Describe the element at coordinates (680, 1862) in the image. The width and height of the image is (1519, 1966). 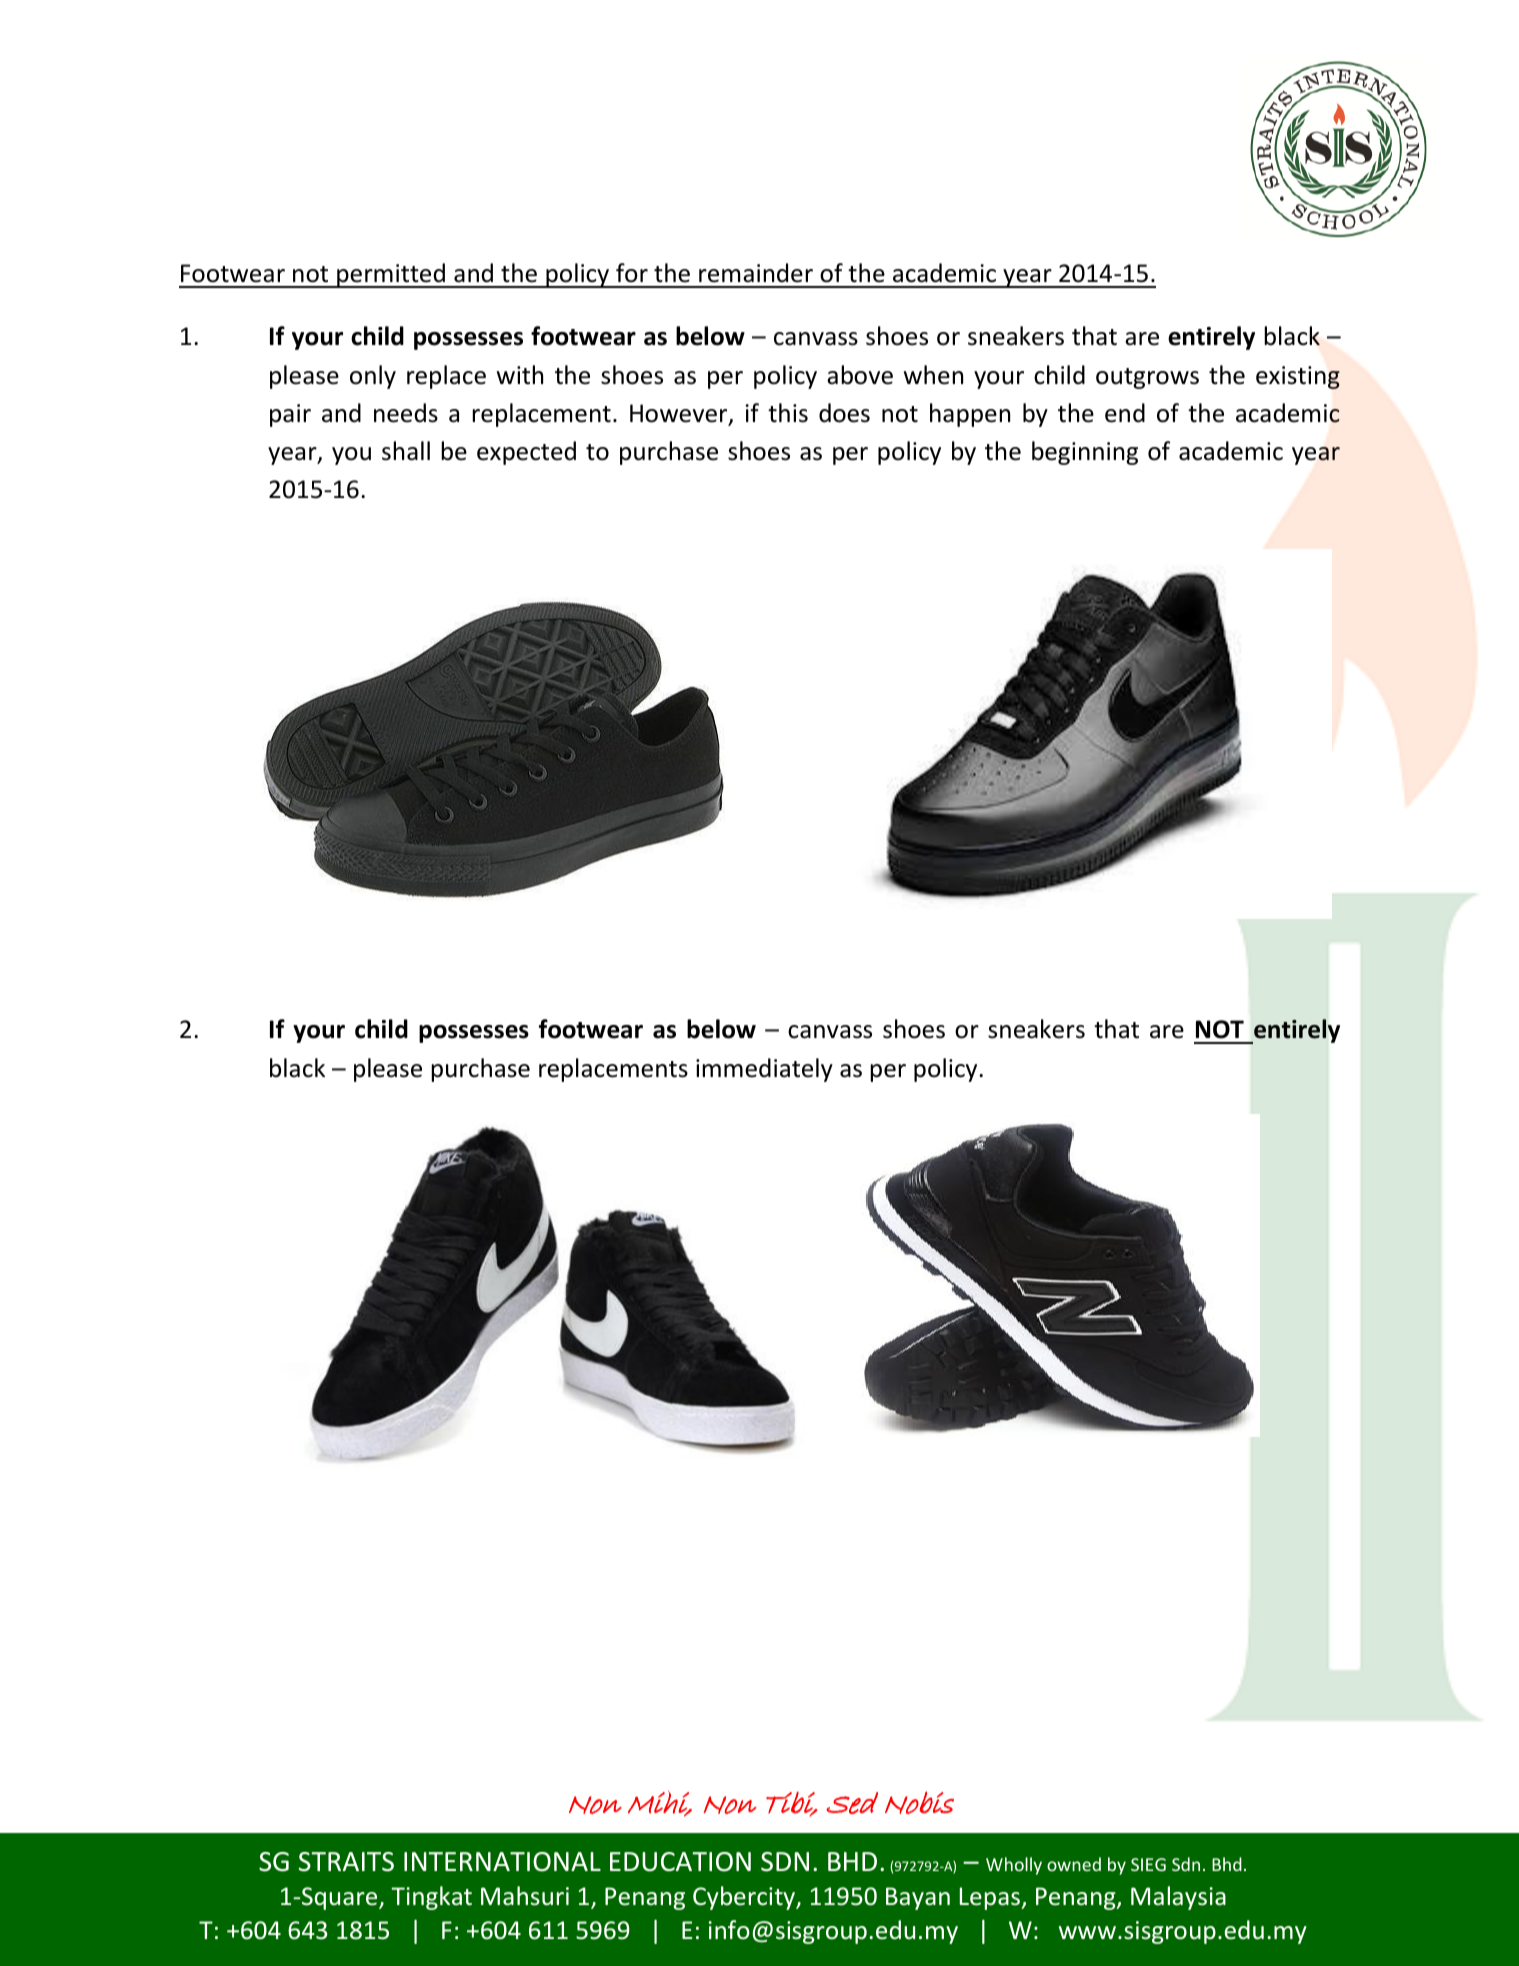
I see `EDUCATION` at that location.
